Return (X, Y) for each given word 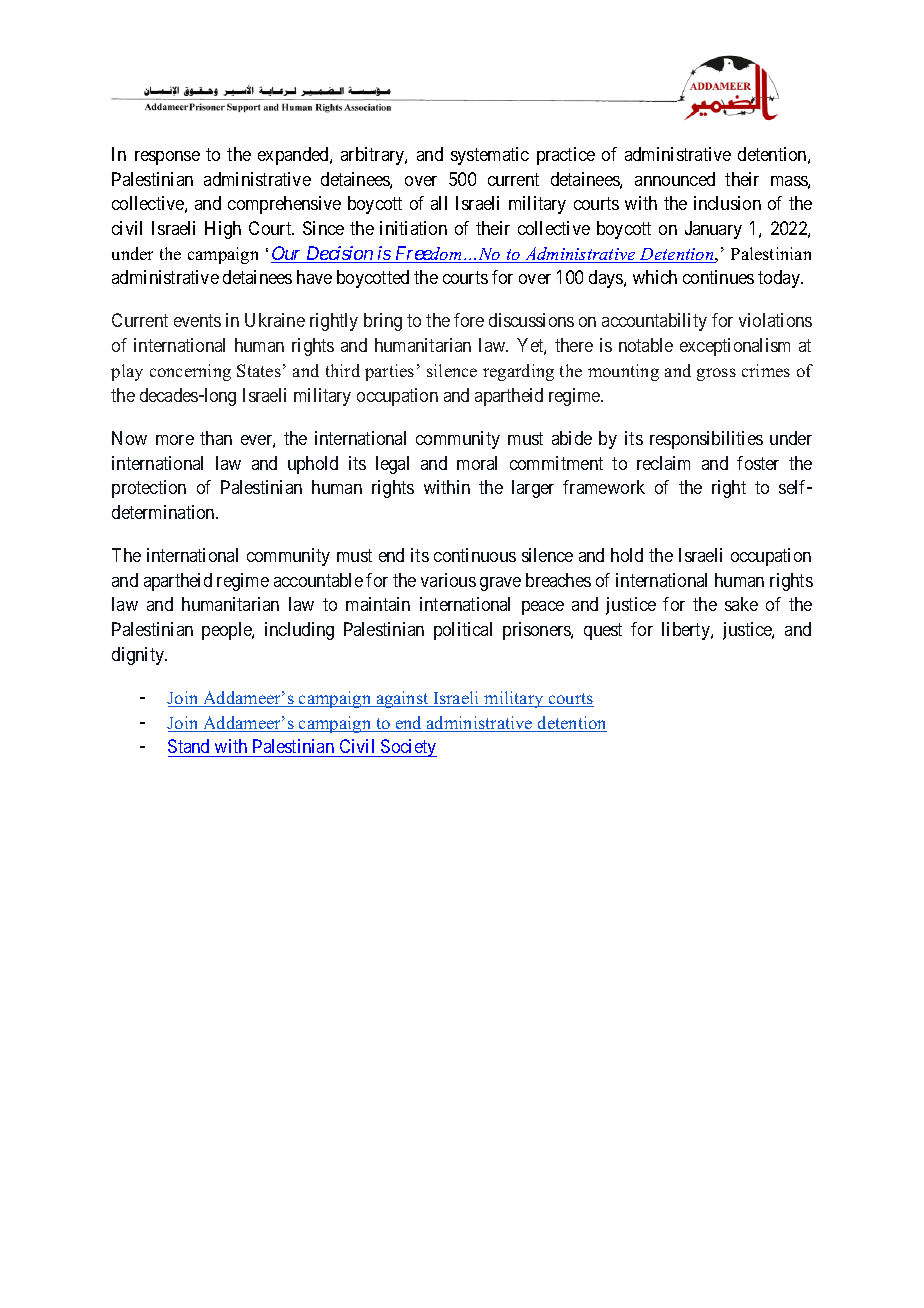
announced (675, 179)
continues (718, 277)
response (167, 158)
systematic (490, 156)
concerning (190, 372)
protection (149, 489)
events (197, 321)
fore (469, 320)
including (299, 631)
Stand (190, 748)
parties (389, 372)
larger (533, 489)
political (463, 631)
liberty (687, 631)
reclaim (663, 463)
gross (716, 374)
